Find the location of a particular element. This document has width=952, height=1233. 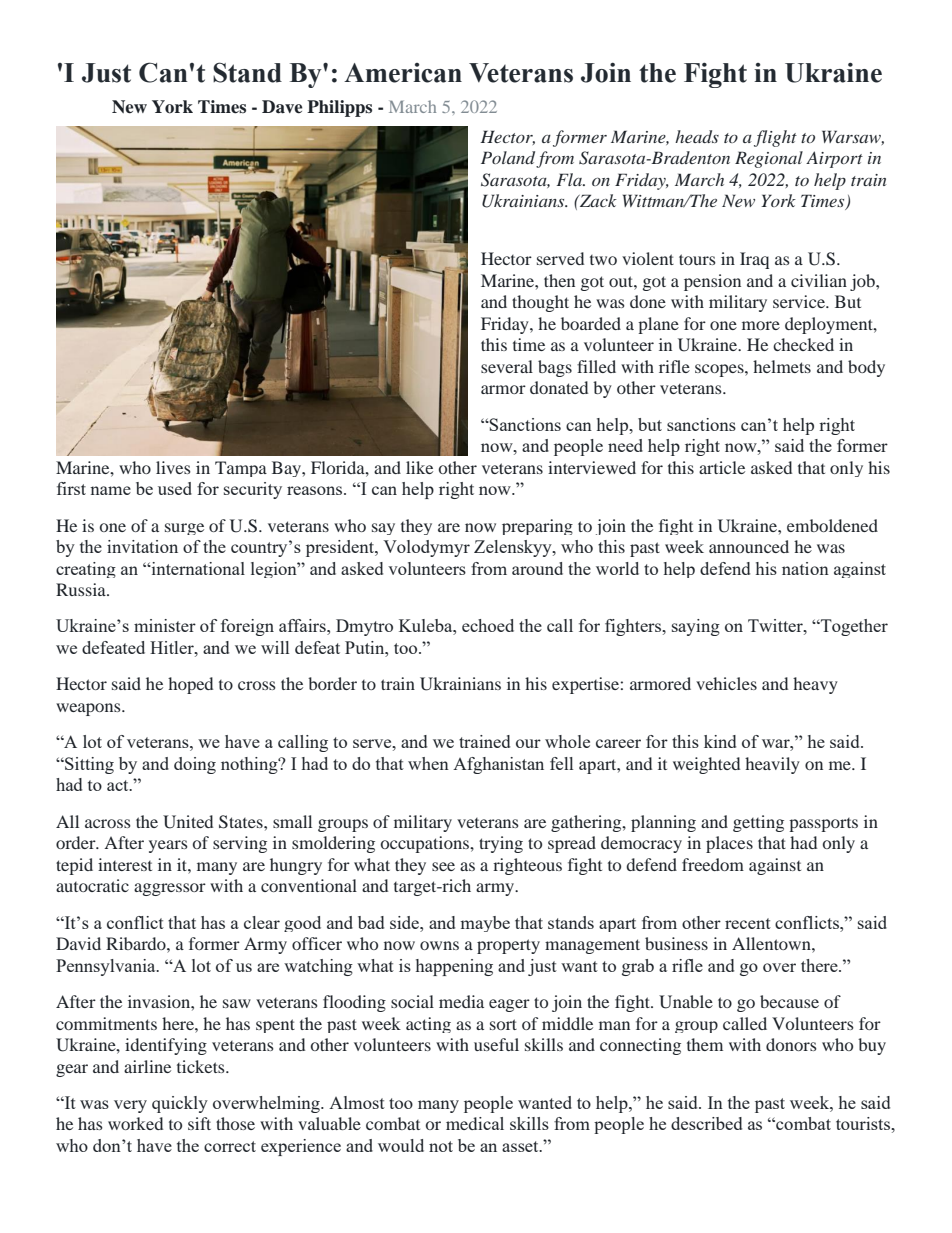

medical is located at coordinates (475, 1123).
